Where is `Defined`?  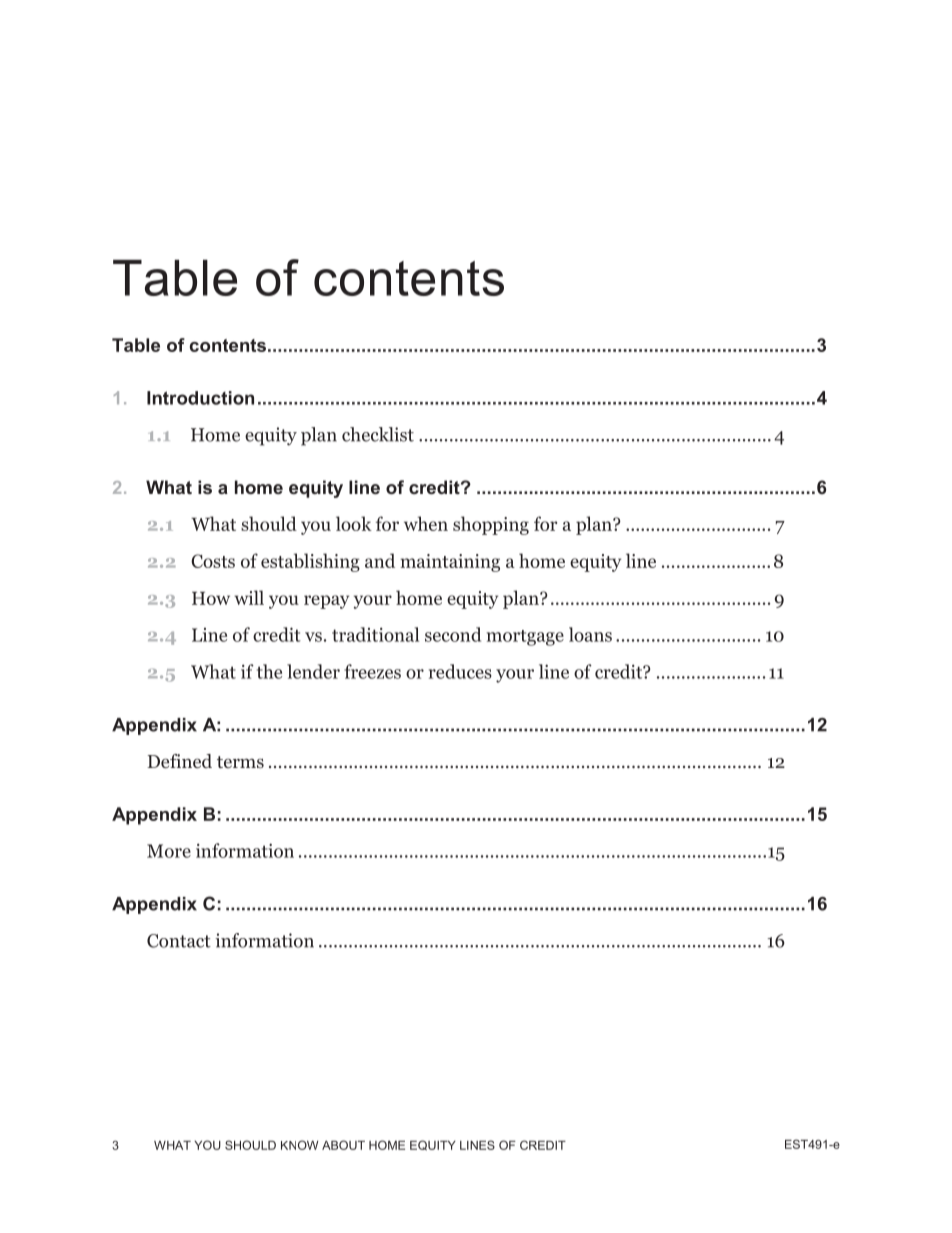
Defined is located at coordinates (179, 761).
